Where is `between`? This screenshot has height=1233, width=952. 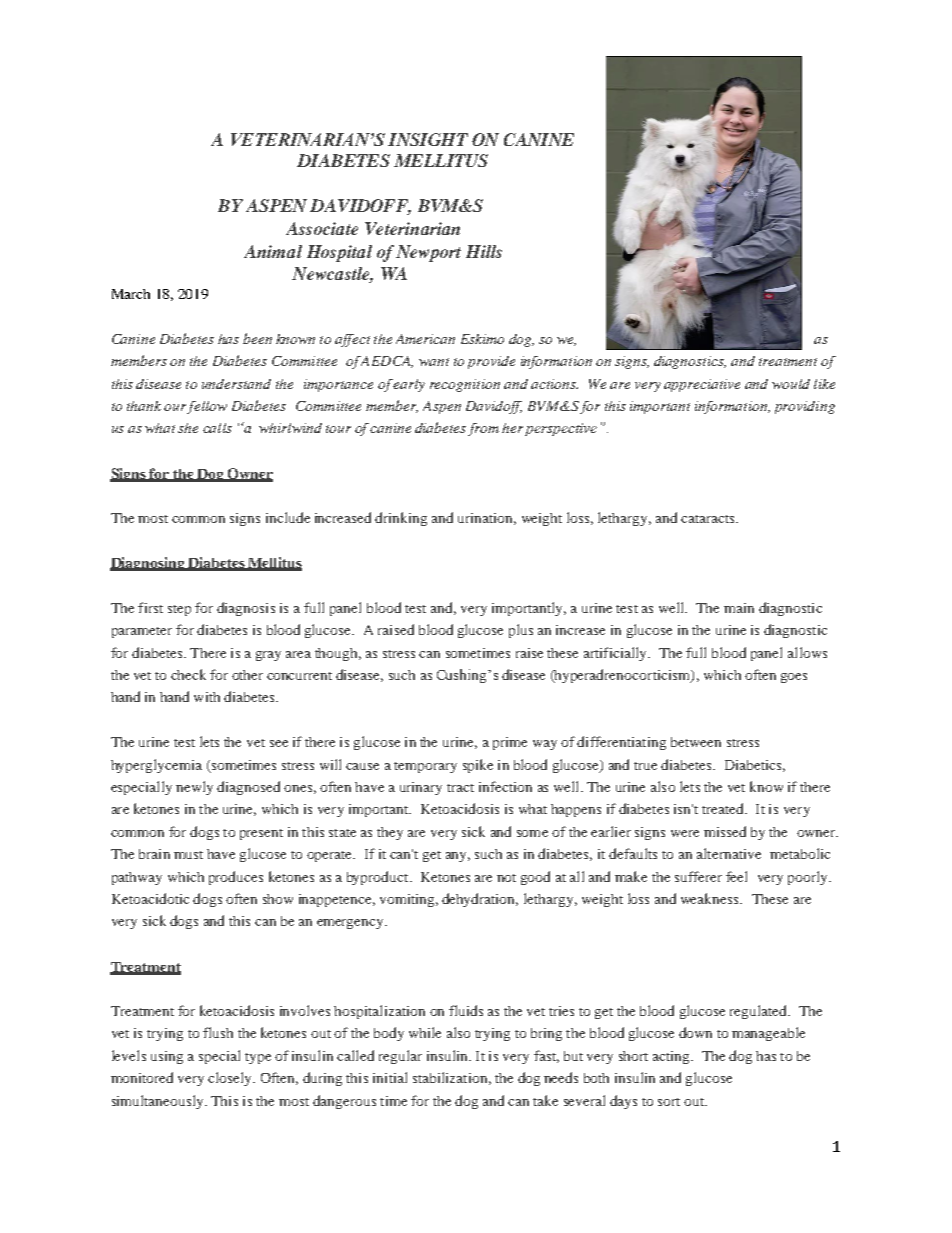 between is located at coordinates (696, 742).
